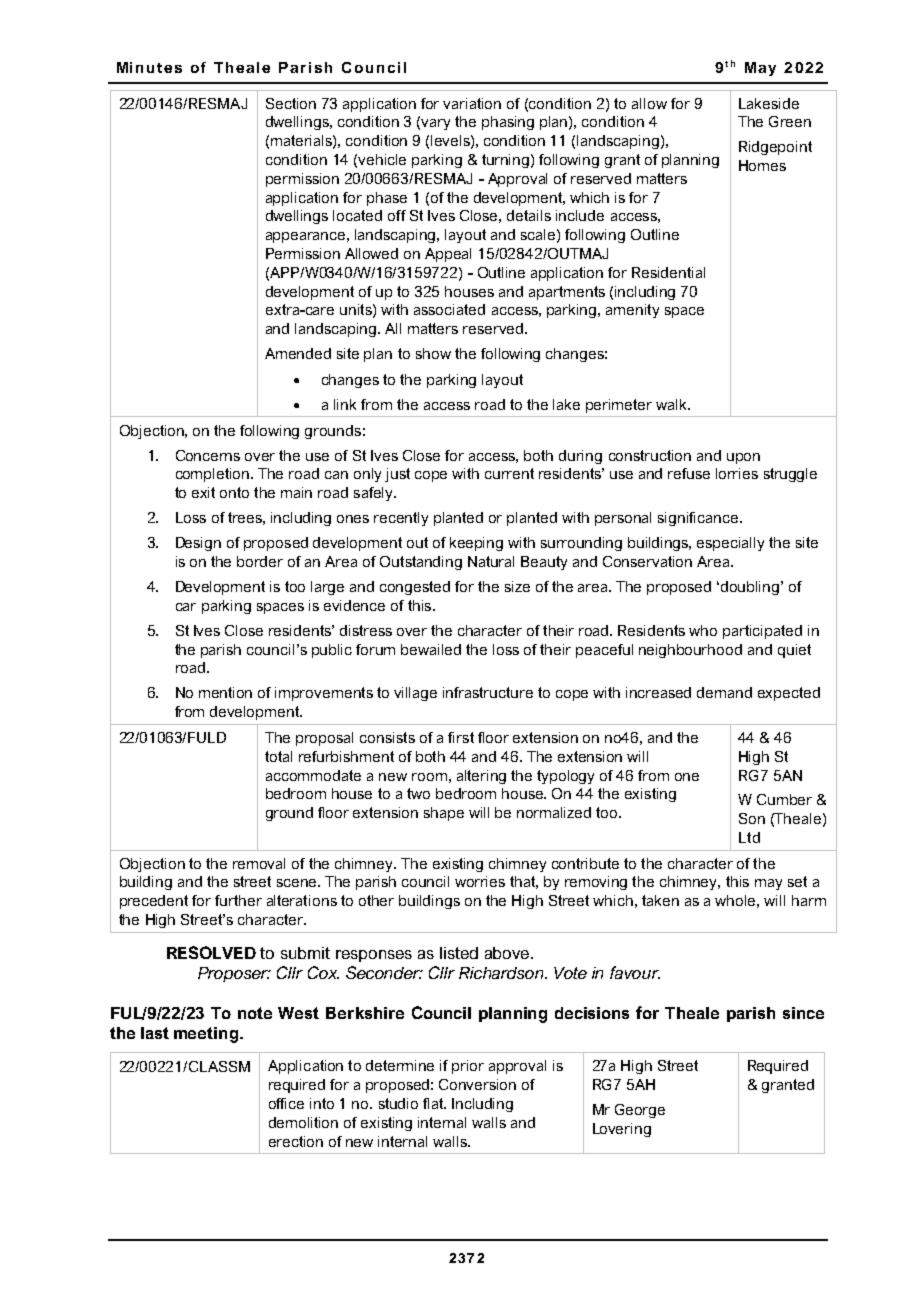  What do you see at coordinates (508, 123) in the document?
I see `phasing` at bounding box center [508, 123].
